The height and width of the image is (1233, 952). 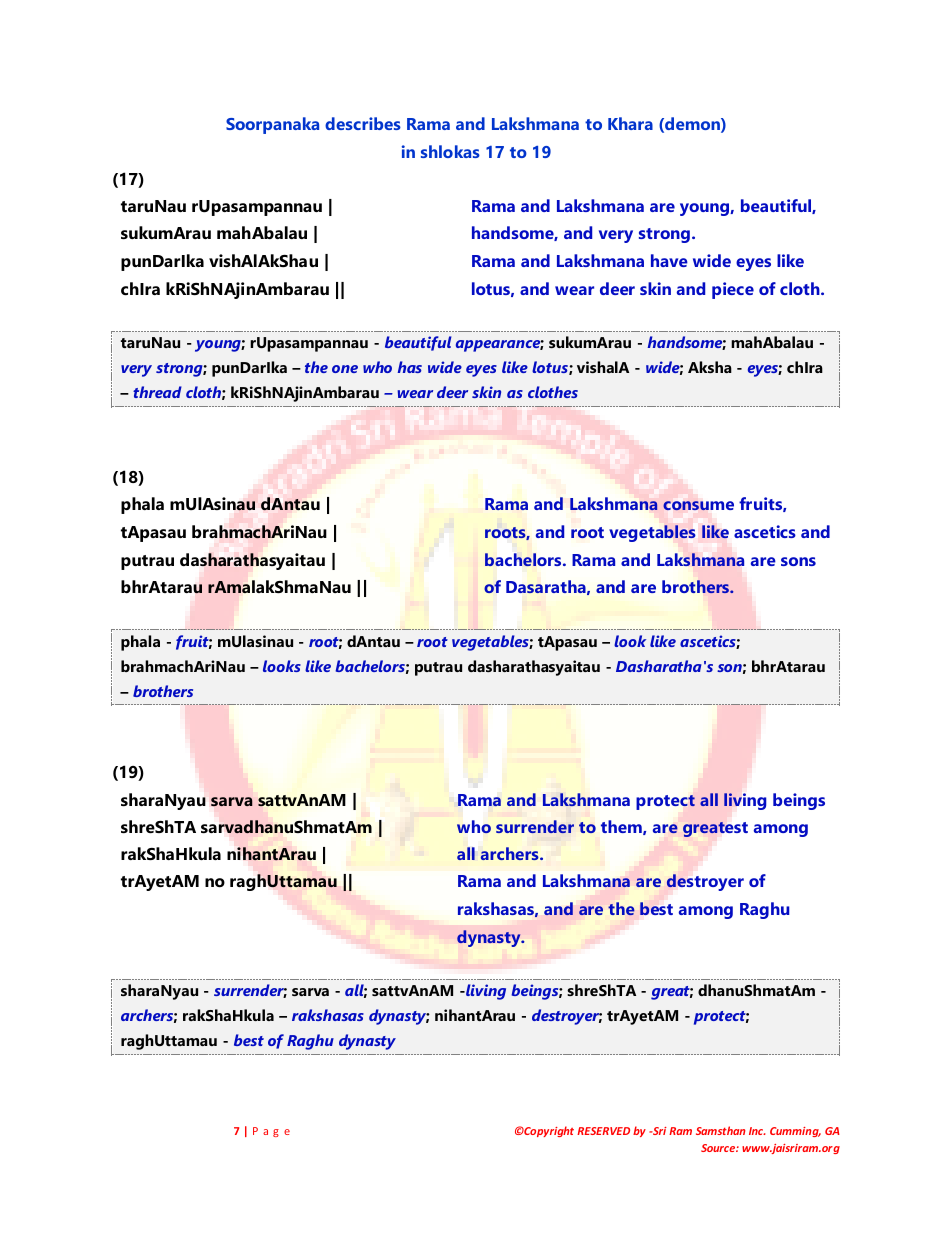 What do you see at coordinates (669, 260) in the image?
I see `have` at bounding box center [669, 260].
